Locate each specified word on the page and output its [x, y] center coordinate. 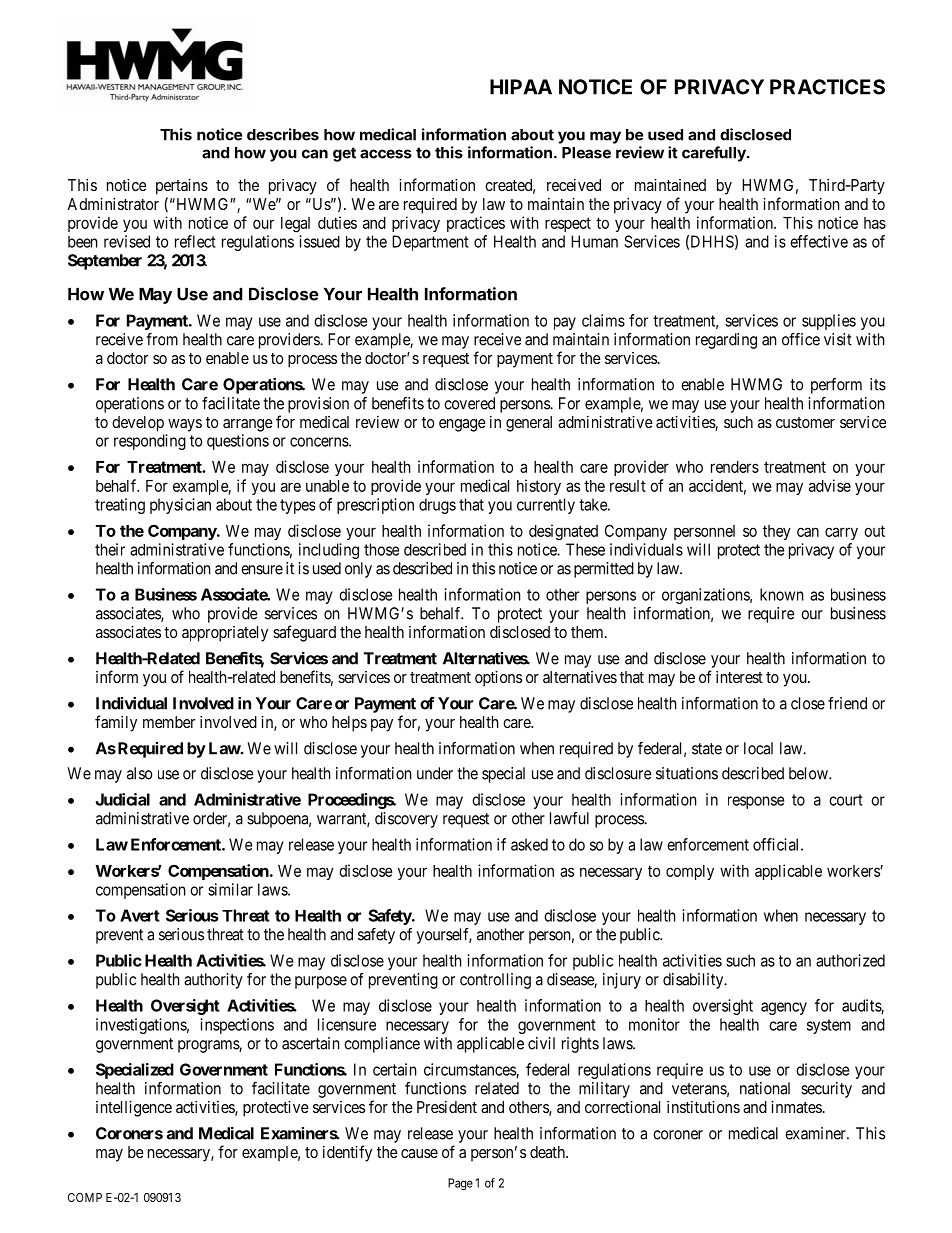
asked [529, 844]
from [162, 339]
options [498, 679]
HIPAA [521, 87]
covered [469, 403]
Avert [140, 915]
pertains [182, 187]
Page [460, 1184]
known [782, 594]
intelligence [134, 1109]
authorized [850, 960]
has [875, 223]
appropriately [225, 634]
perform [836, 386]
